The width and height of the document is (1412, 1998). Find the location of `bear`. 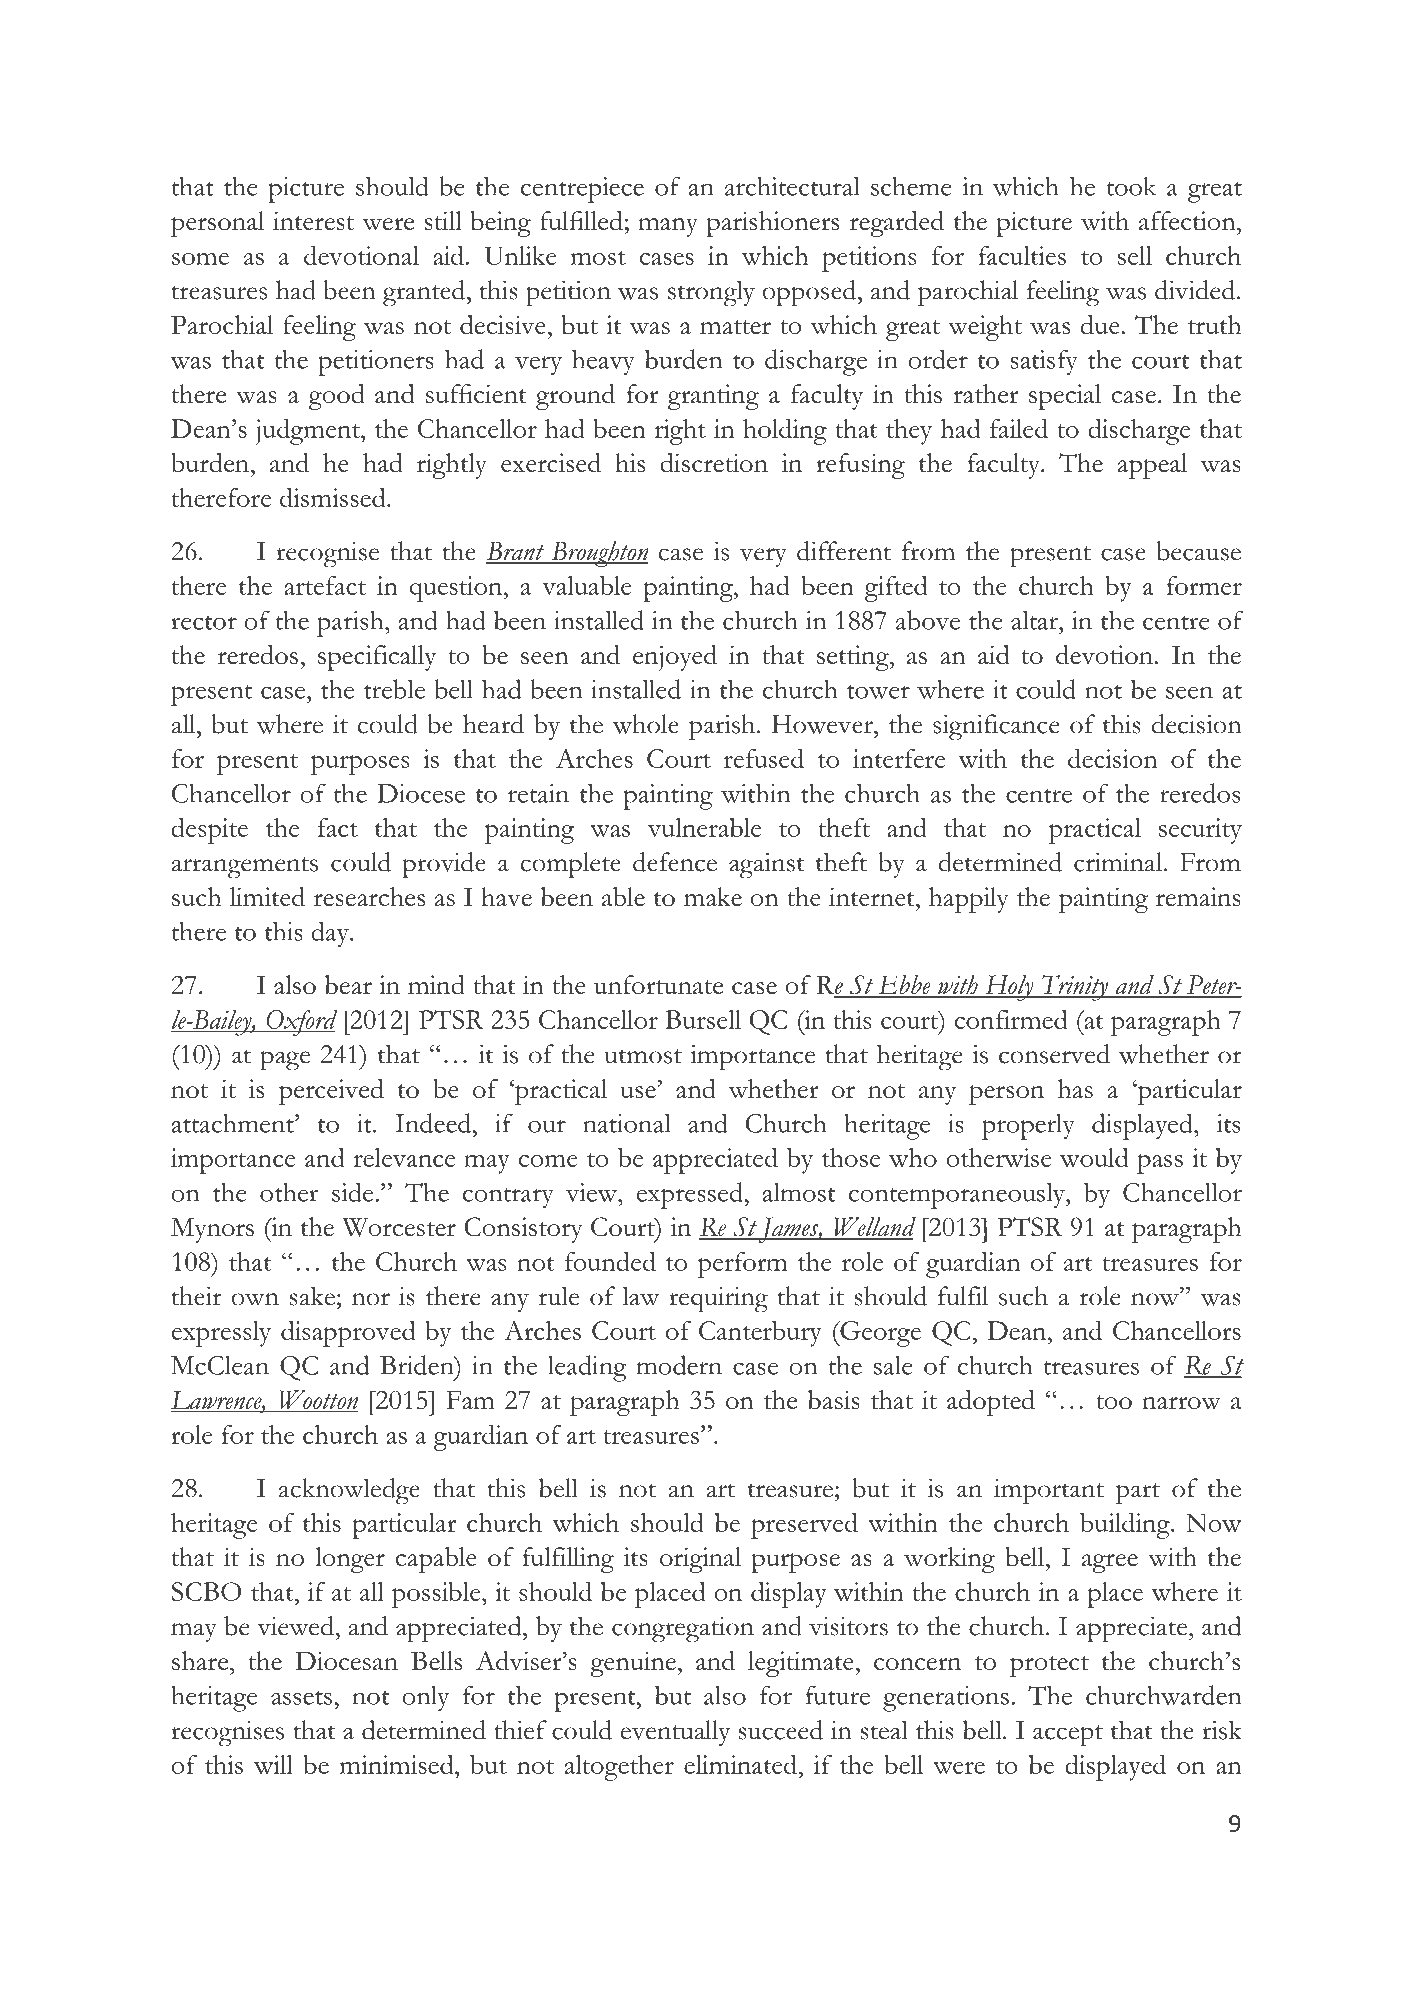

bear is located at coordinates (348, 984).
